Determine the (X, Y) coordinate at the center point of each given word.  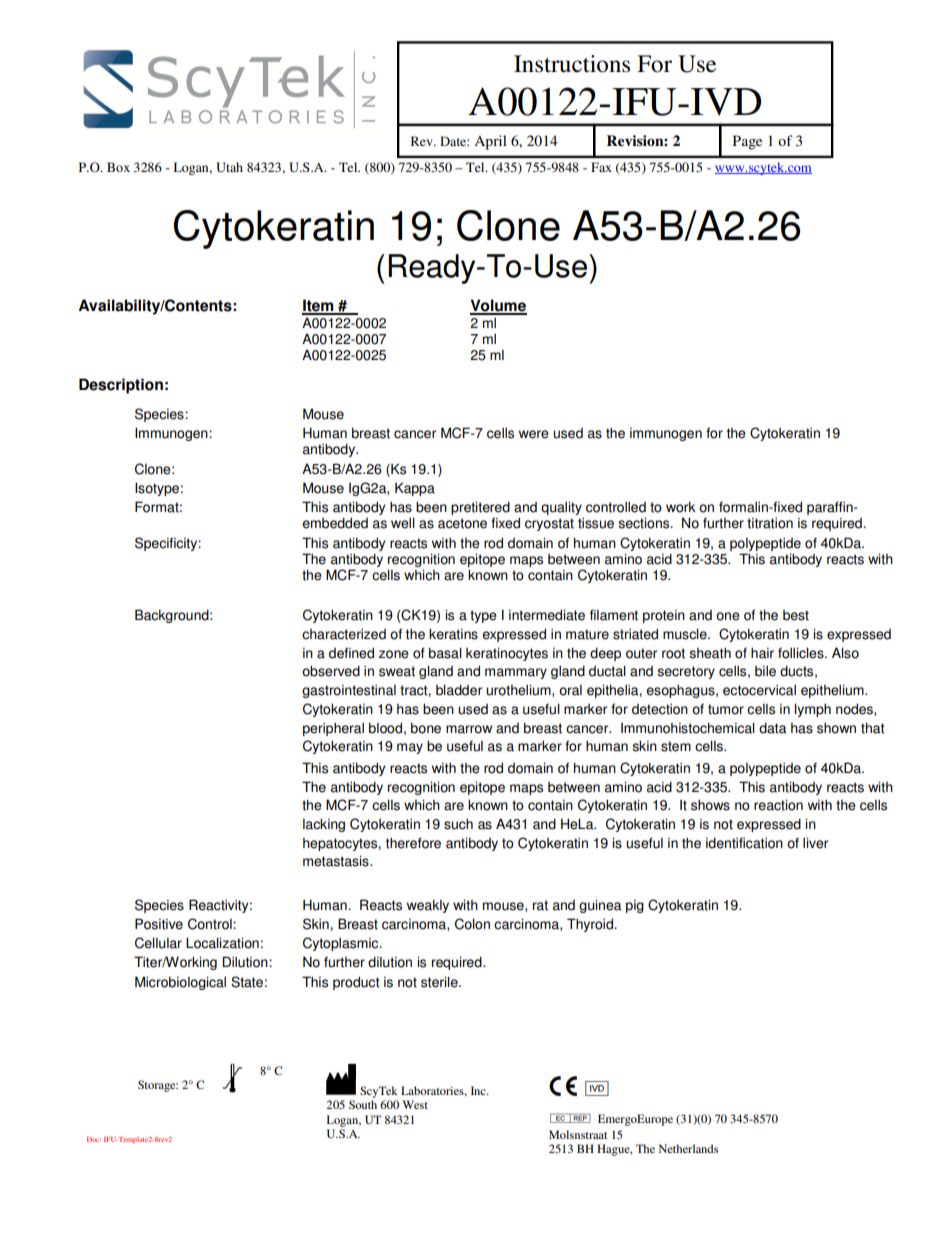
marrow (469, 729)
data (772, 728)
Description (121, 386)
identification (744, 843)
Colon (472, 924)
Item (319, 306)
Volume (498, 306)
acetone (462, 523)
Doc (94, 1139)
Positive (159, 924)
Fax (601, 167)
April (490, 142)
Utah (229, 167)
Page (747, 142)
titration (770, 523)
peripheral (333, 729)
